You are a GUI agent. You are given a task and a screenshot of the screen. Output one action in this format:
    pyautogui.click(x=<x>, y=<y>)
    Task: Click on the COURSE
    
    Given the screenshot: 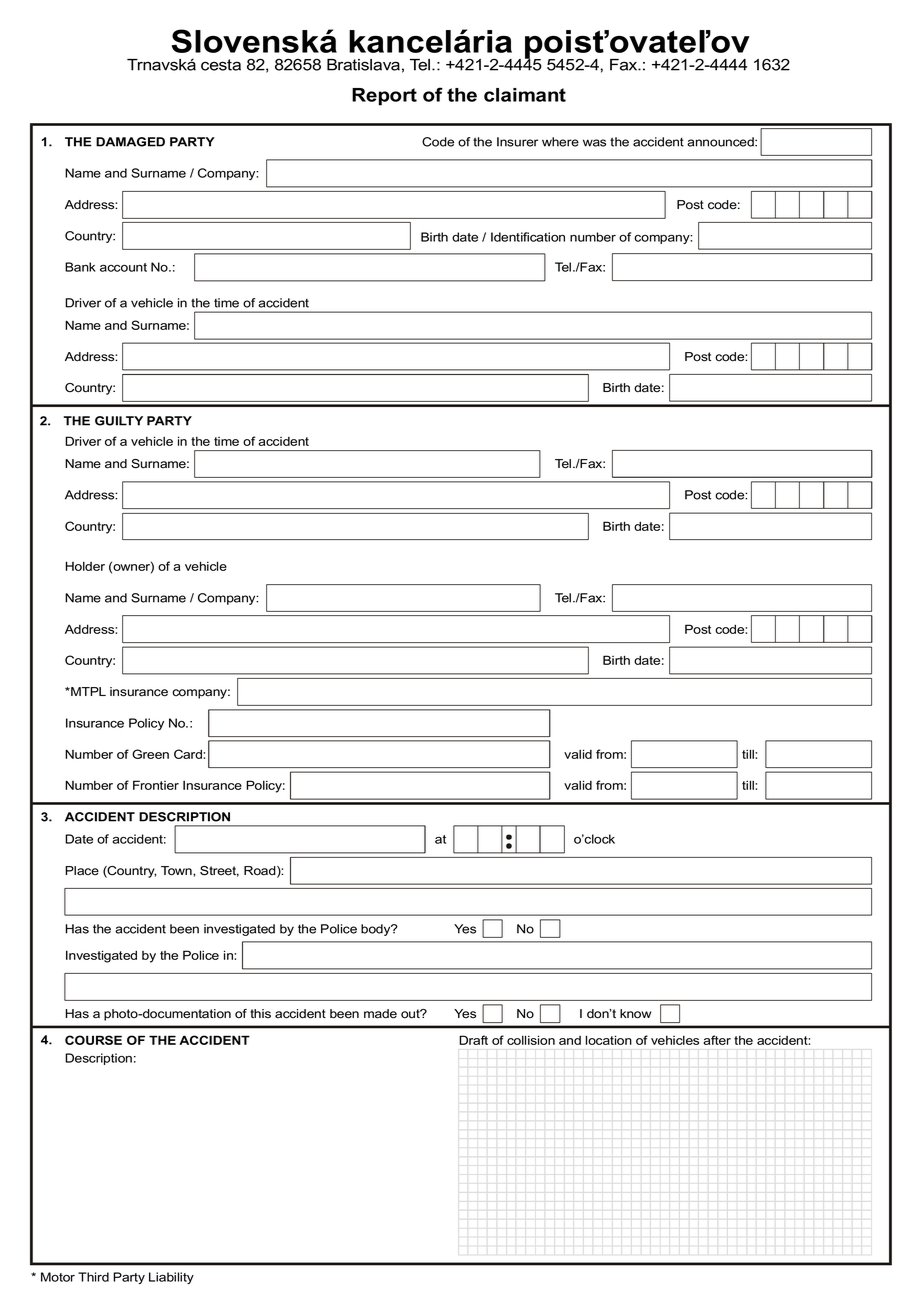 What is the action you would take?
    pyautogui.click(x=93, y=1040)
